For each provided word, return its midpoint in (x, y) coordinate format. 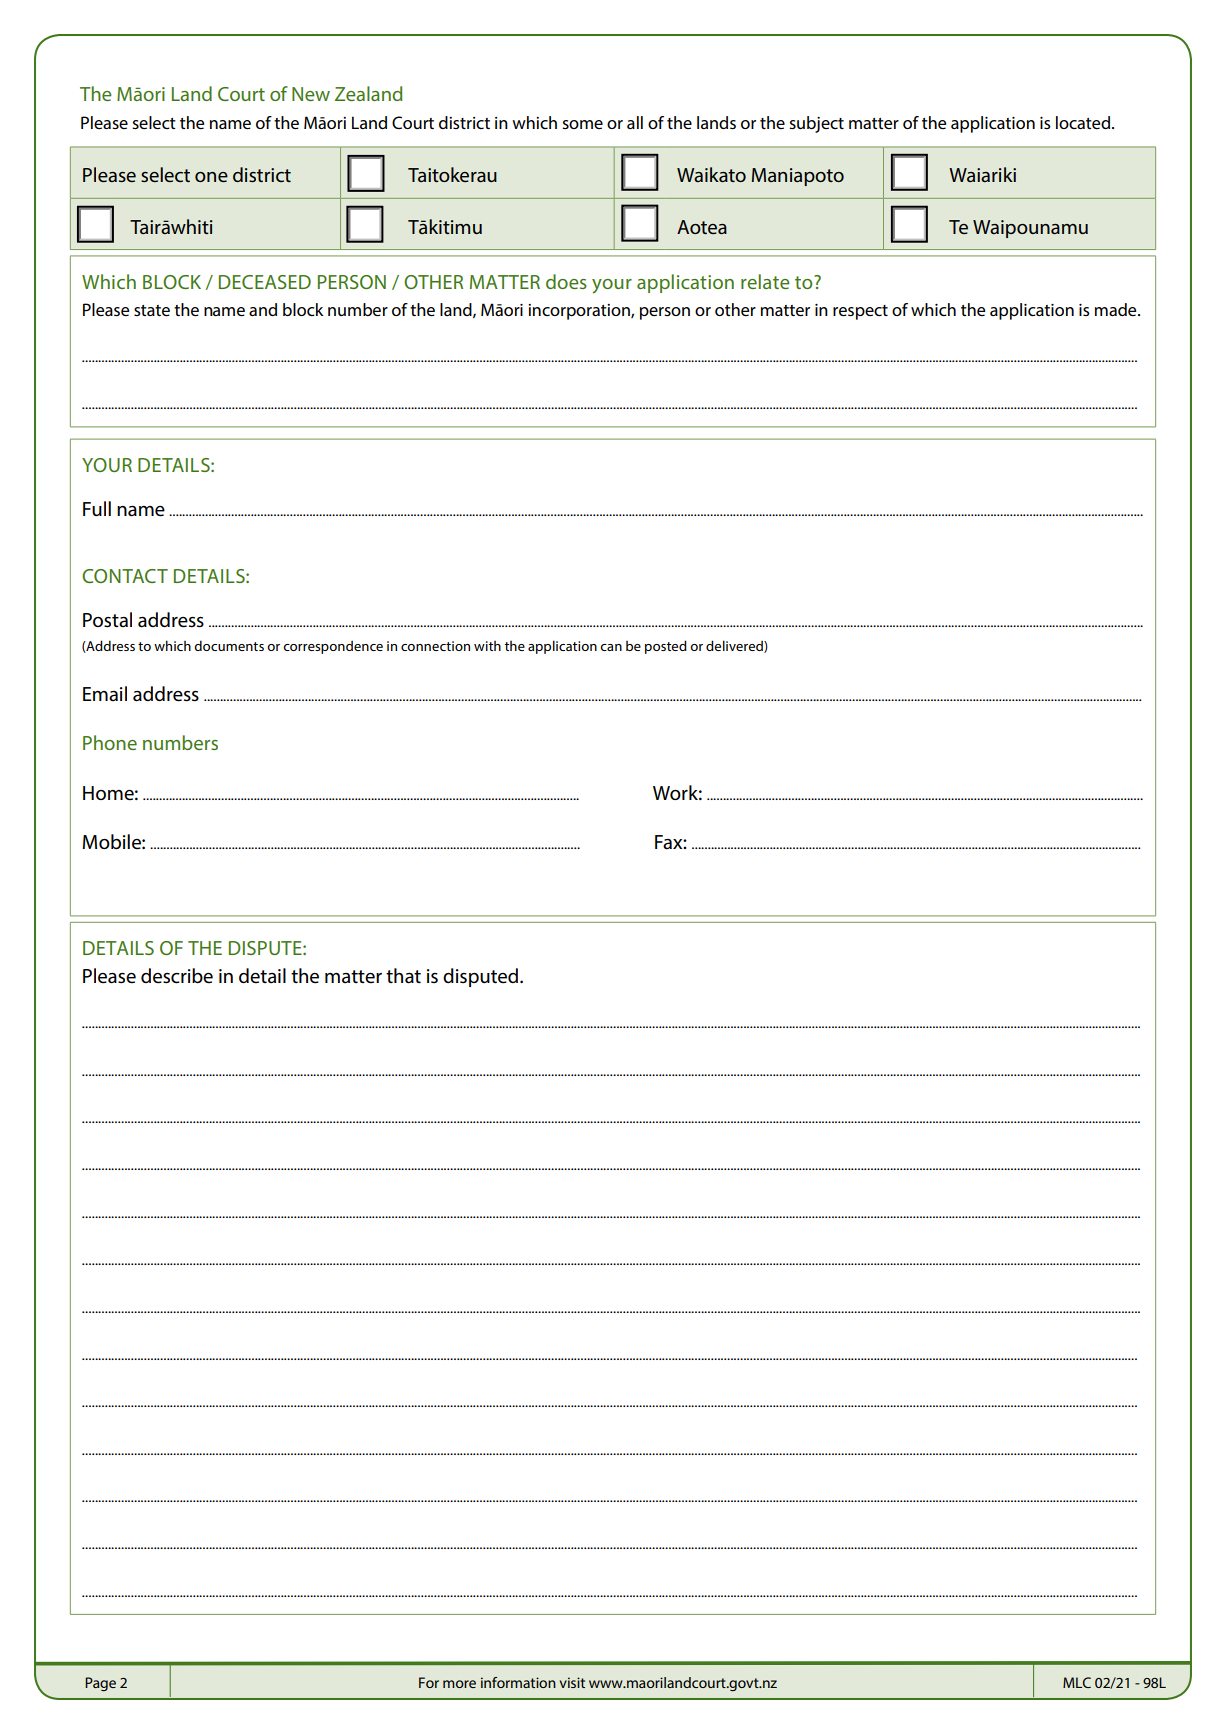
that (403, 976)
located (1084, 122)
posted (666, 647)
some (582, 124)
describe (177, 976)
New (311, 94)
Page (100, 1684)
